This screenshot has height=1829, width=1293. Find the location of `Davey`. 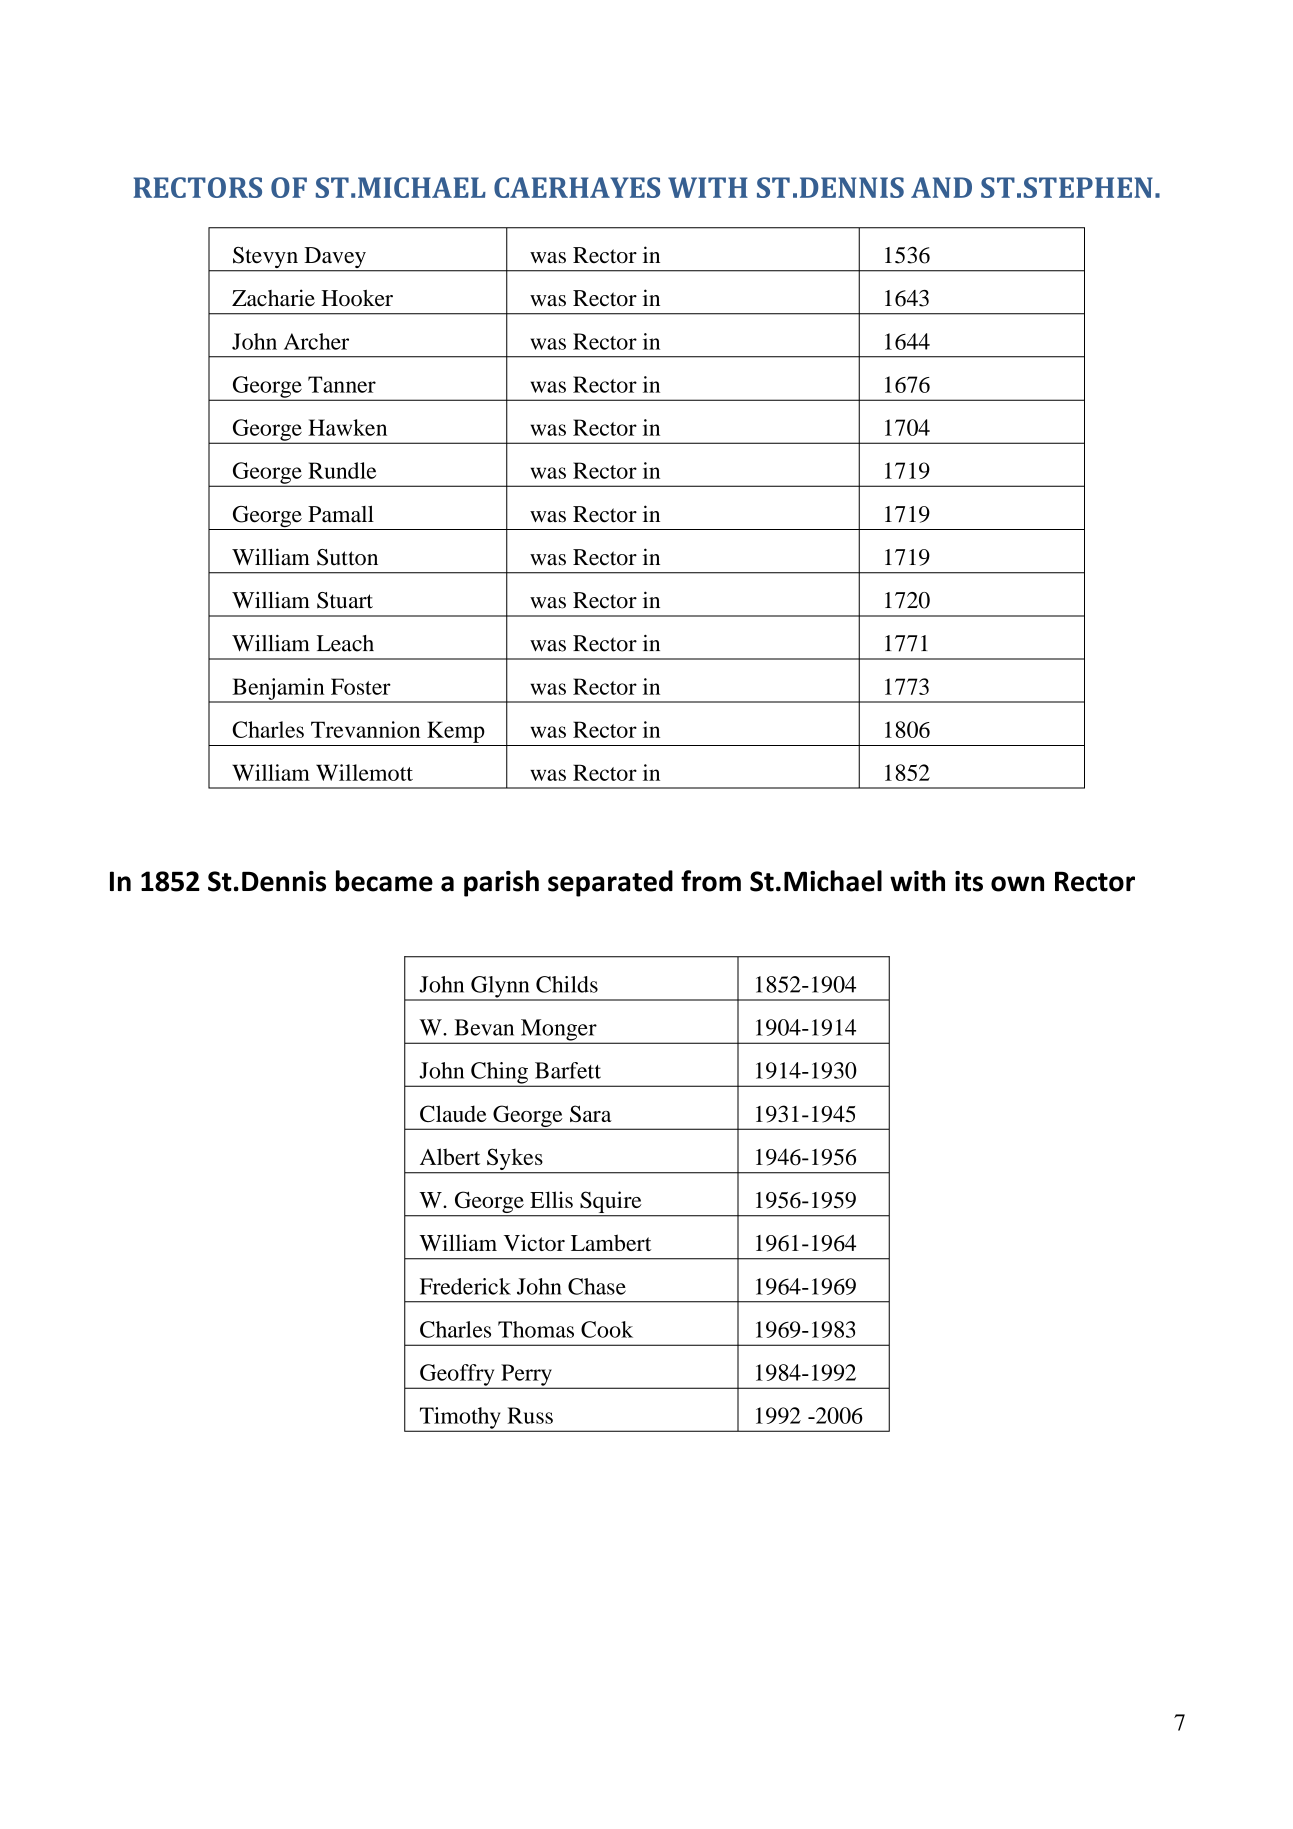

Davey is located at coordinates (335, 259).
